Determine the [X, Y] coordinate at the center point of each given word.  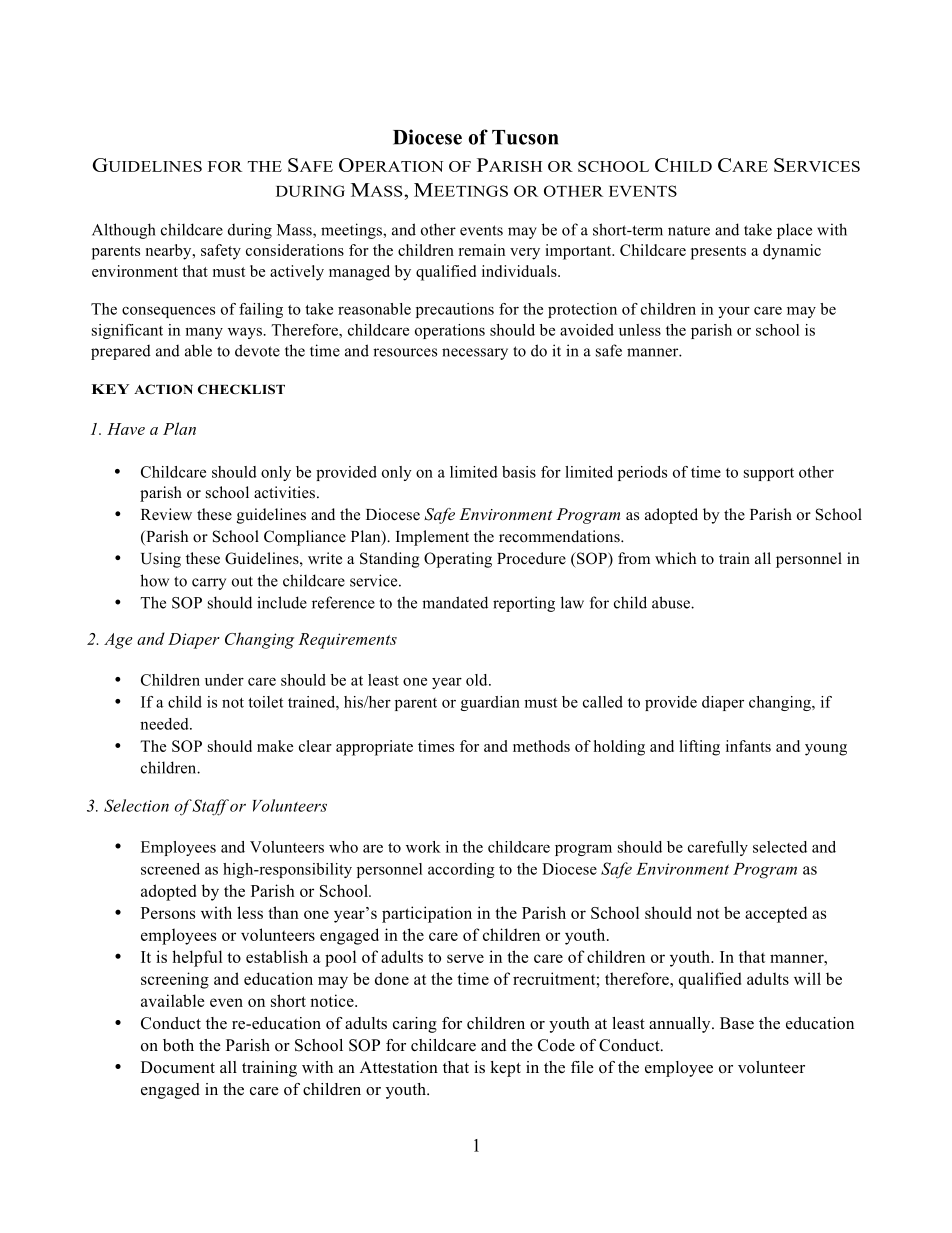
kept [505, 1069]
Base [737, 1023]
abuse [672, 602]
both [178, 1045]
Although [124, 231]
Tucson [525, 137]
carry [209, 584]
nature [689, 230]
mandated [455, 602]
